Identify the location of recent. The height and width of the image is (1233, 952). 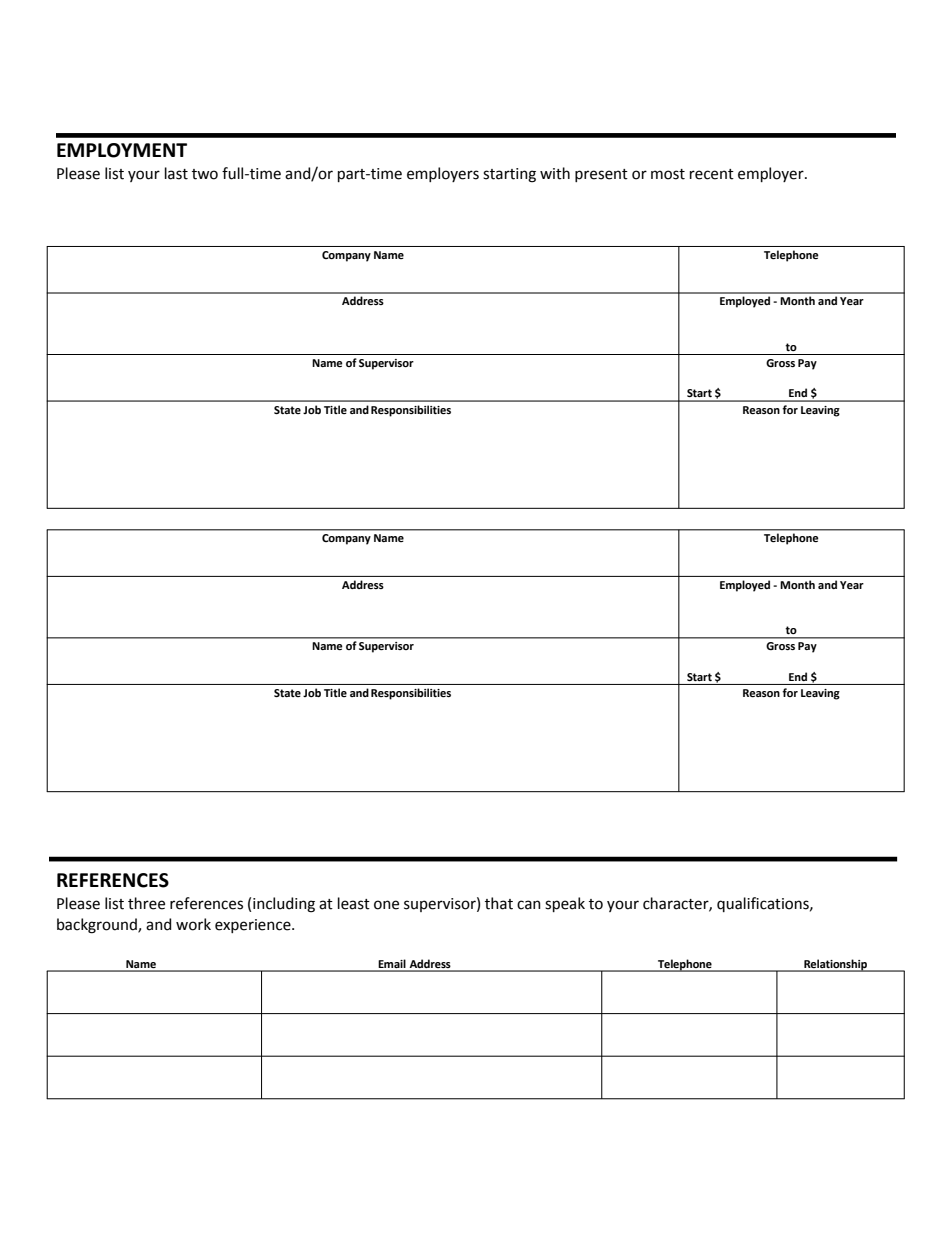
(712, 174).
